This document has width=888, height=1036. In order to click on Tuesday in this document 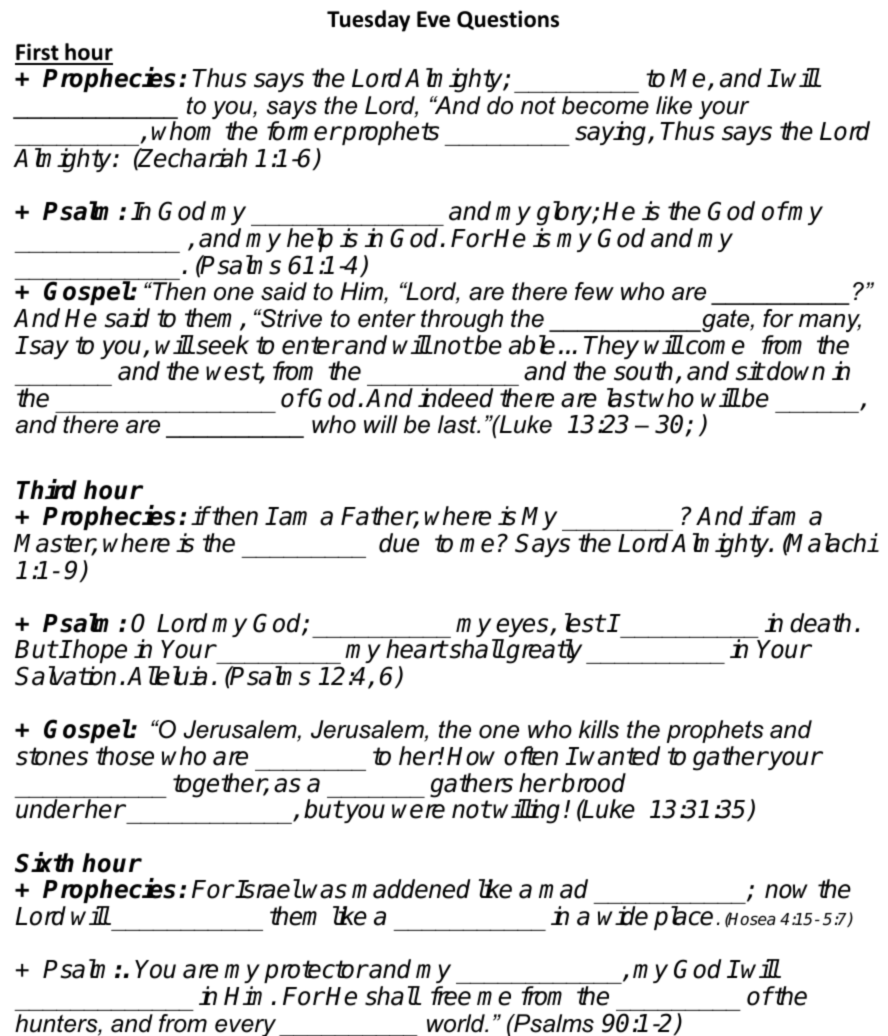, I will do `click(368, 21)`.
